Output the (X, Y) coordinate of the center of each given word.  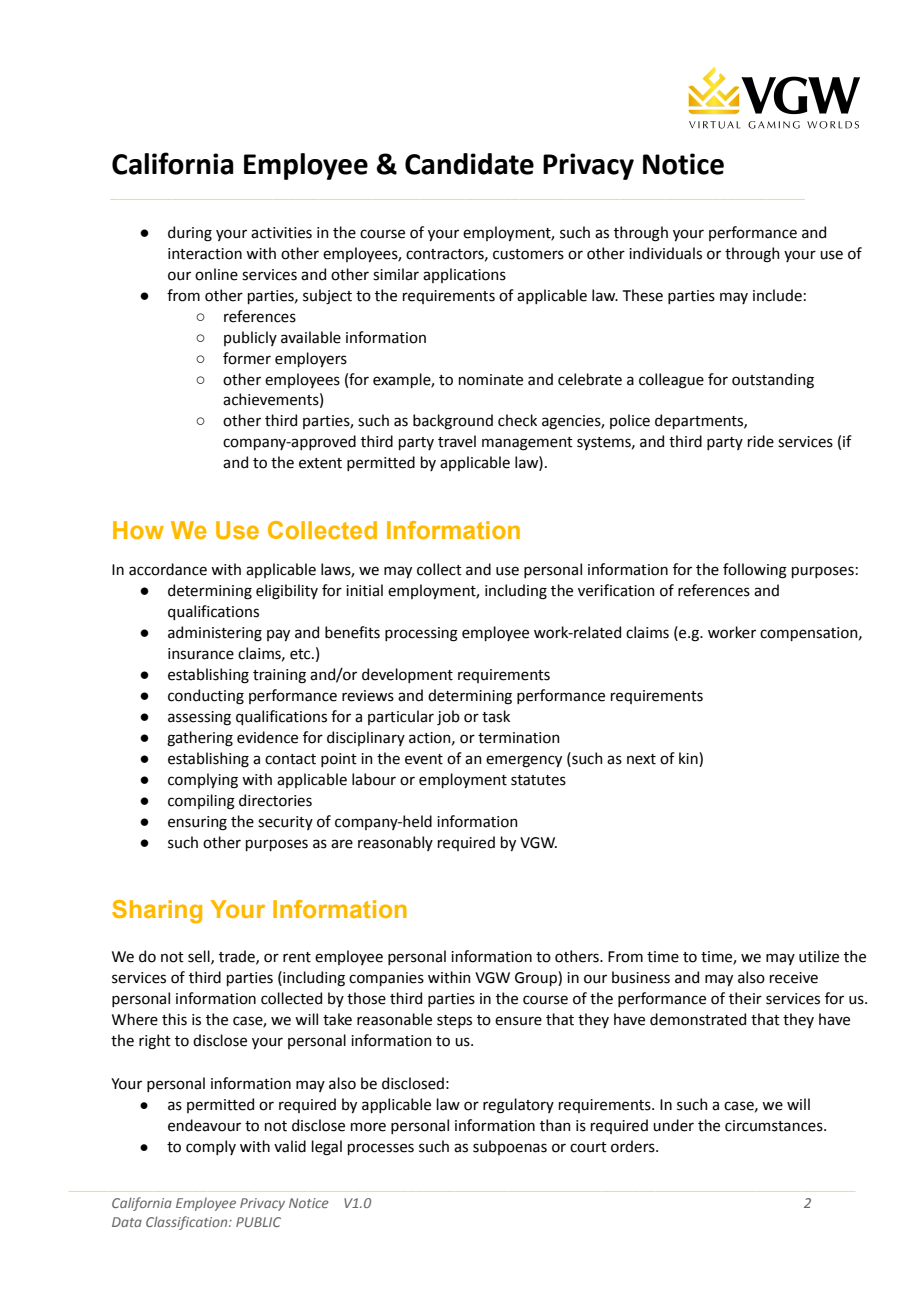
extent (320, 463)
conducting (206, 697)
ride (761, 441)
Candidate (469, 164)
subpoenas (510, 1147)
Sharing (157, 912)
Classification (188, 1223)
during (190, 234)
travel (457, 441)
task (496, 716)
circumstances (775, 1126)
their (745, 998)
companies (386, 979)
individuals (665, 253)
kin (689, 759)
